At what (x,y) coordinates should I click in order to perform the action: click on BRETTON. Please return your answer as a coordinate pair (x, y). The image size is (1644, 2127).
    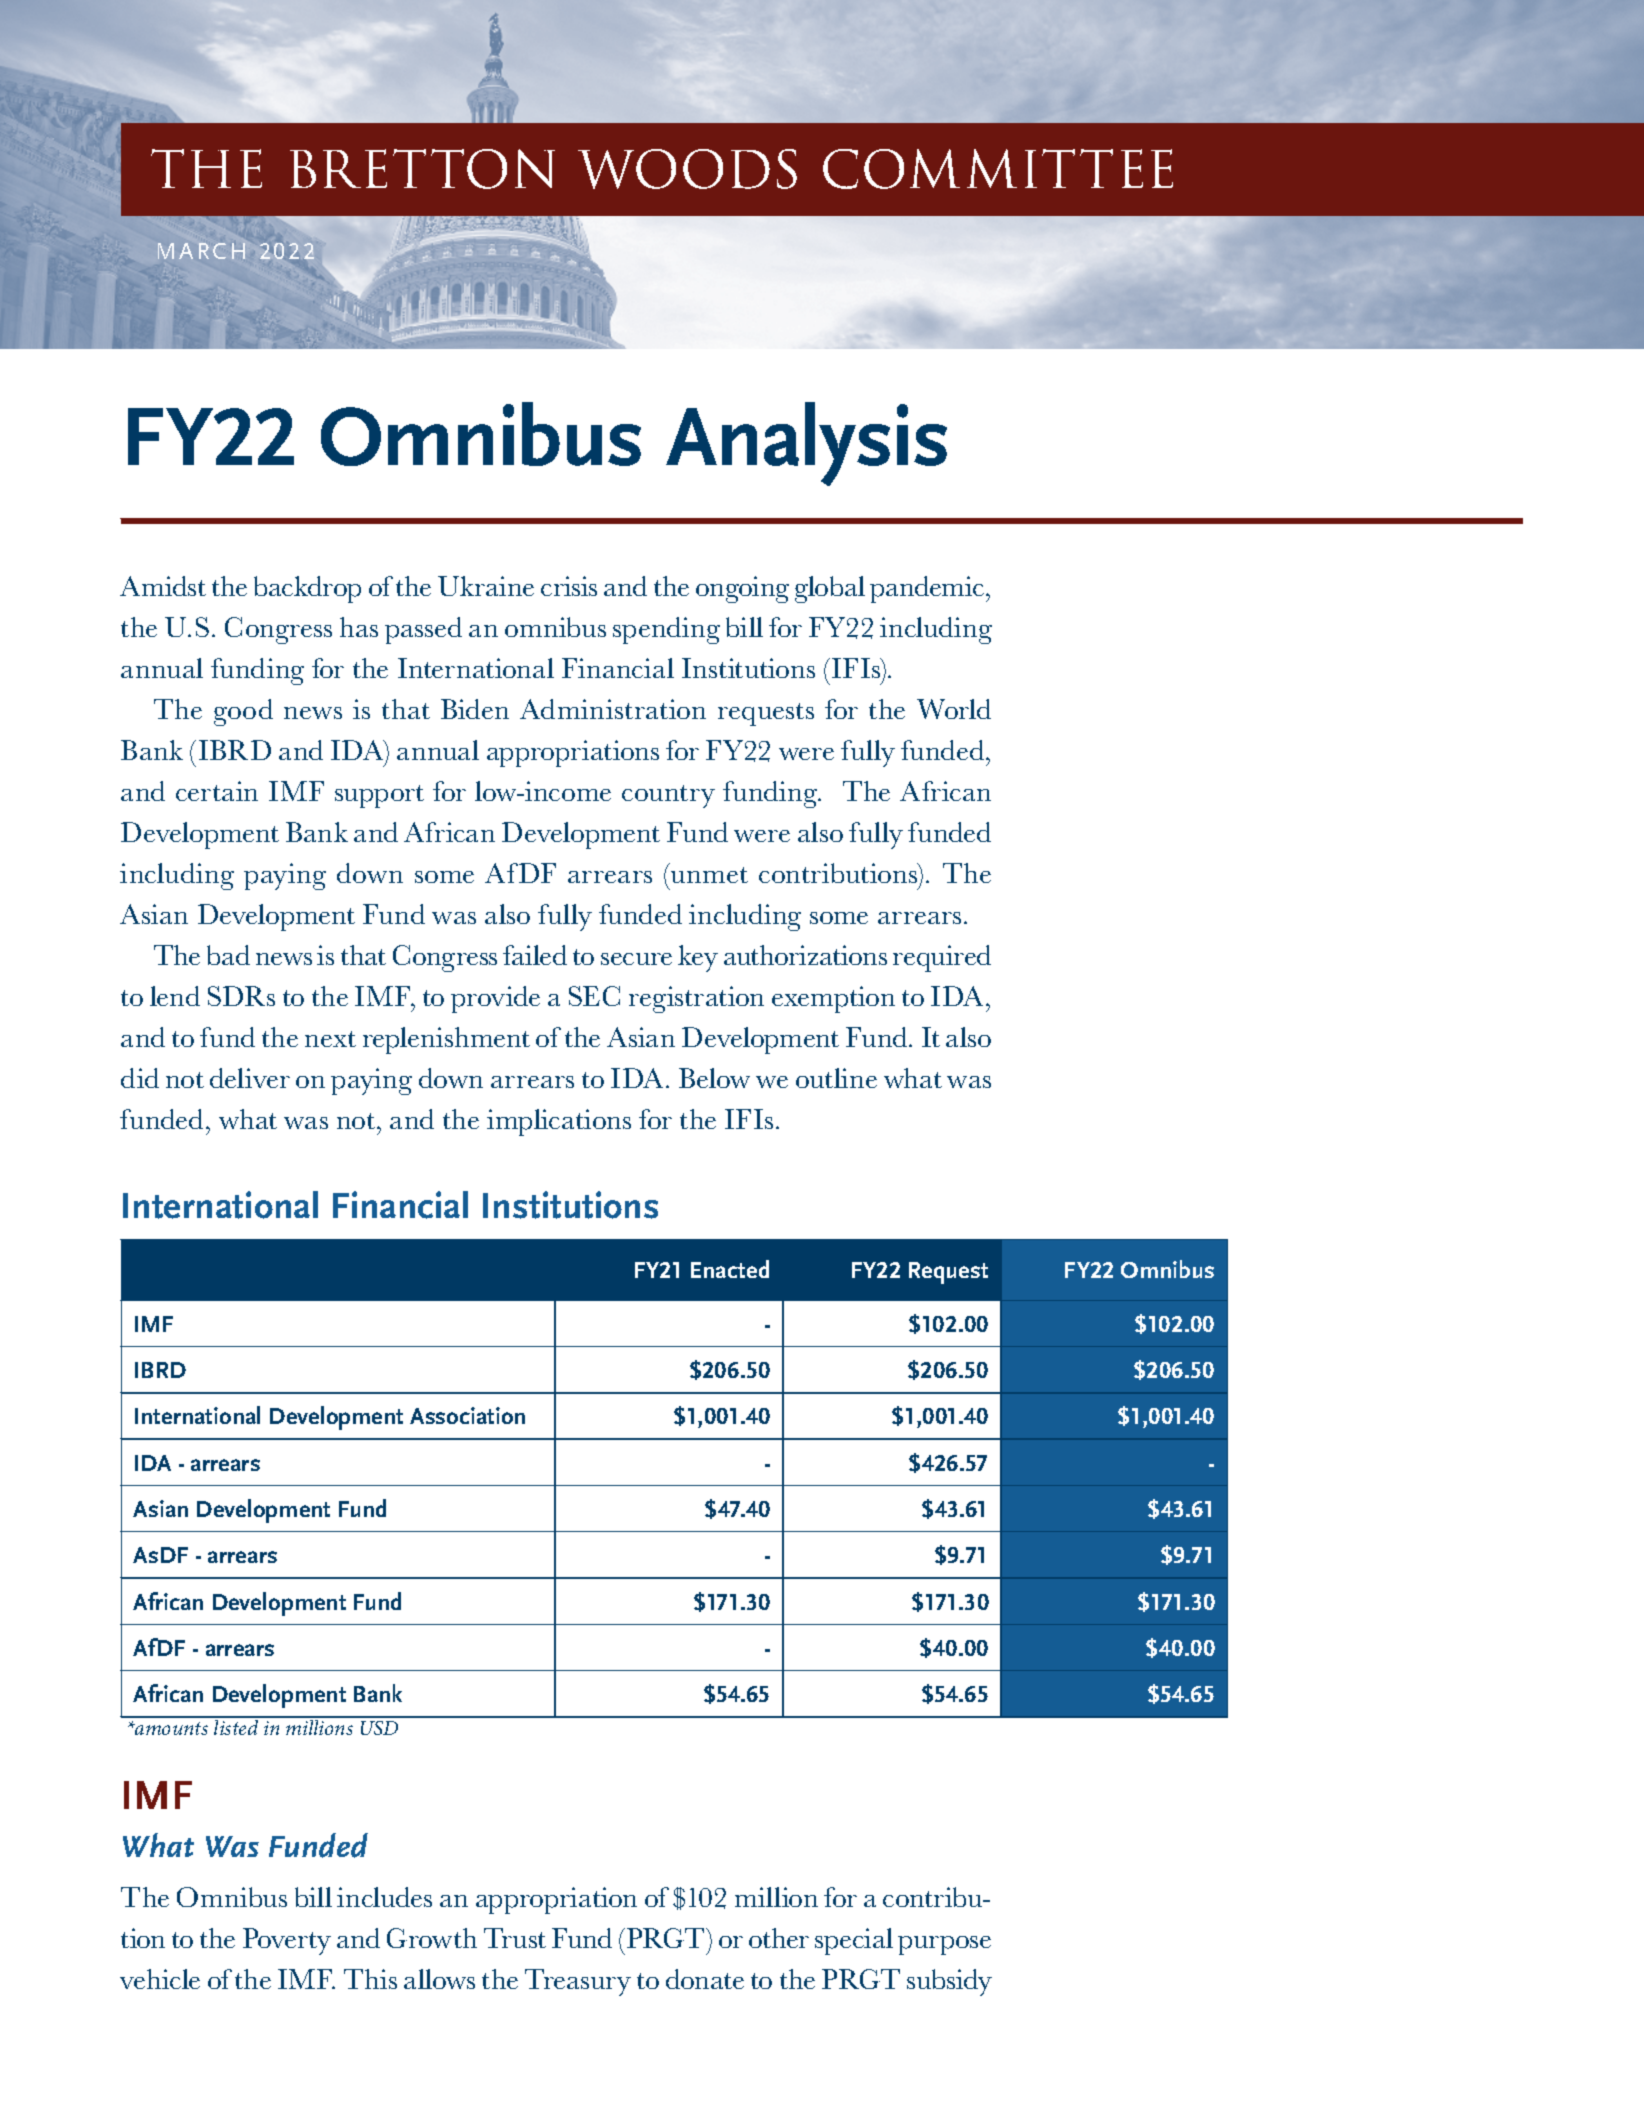
    Looking at the image, I should click on (422, 169).
